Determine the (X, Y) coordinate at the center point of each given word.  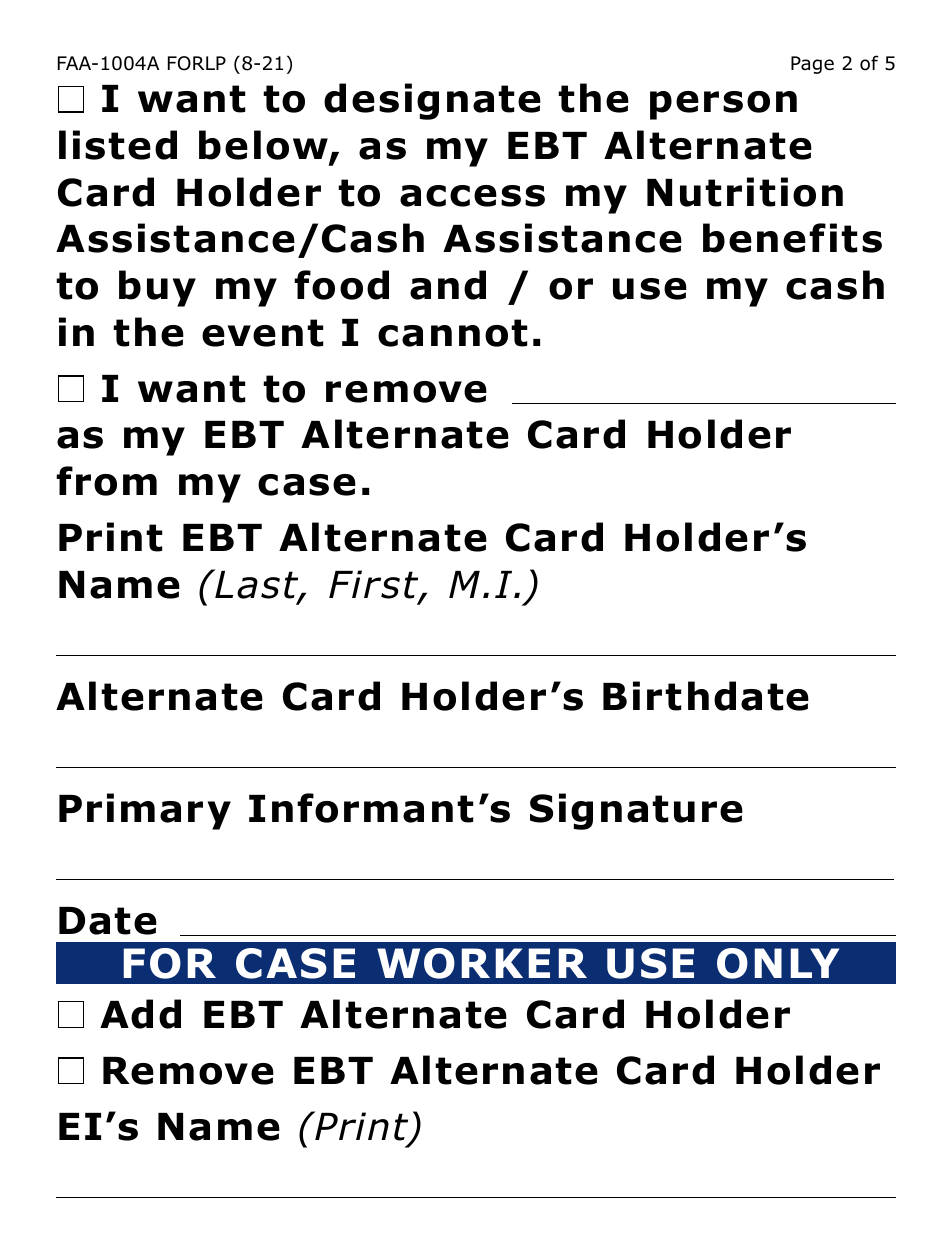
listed (118, 145)
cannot (452, 333)
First (375, 585)
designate (432, 101)
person (723, 105)
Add (140, 1014)
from (106, 481)
